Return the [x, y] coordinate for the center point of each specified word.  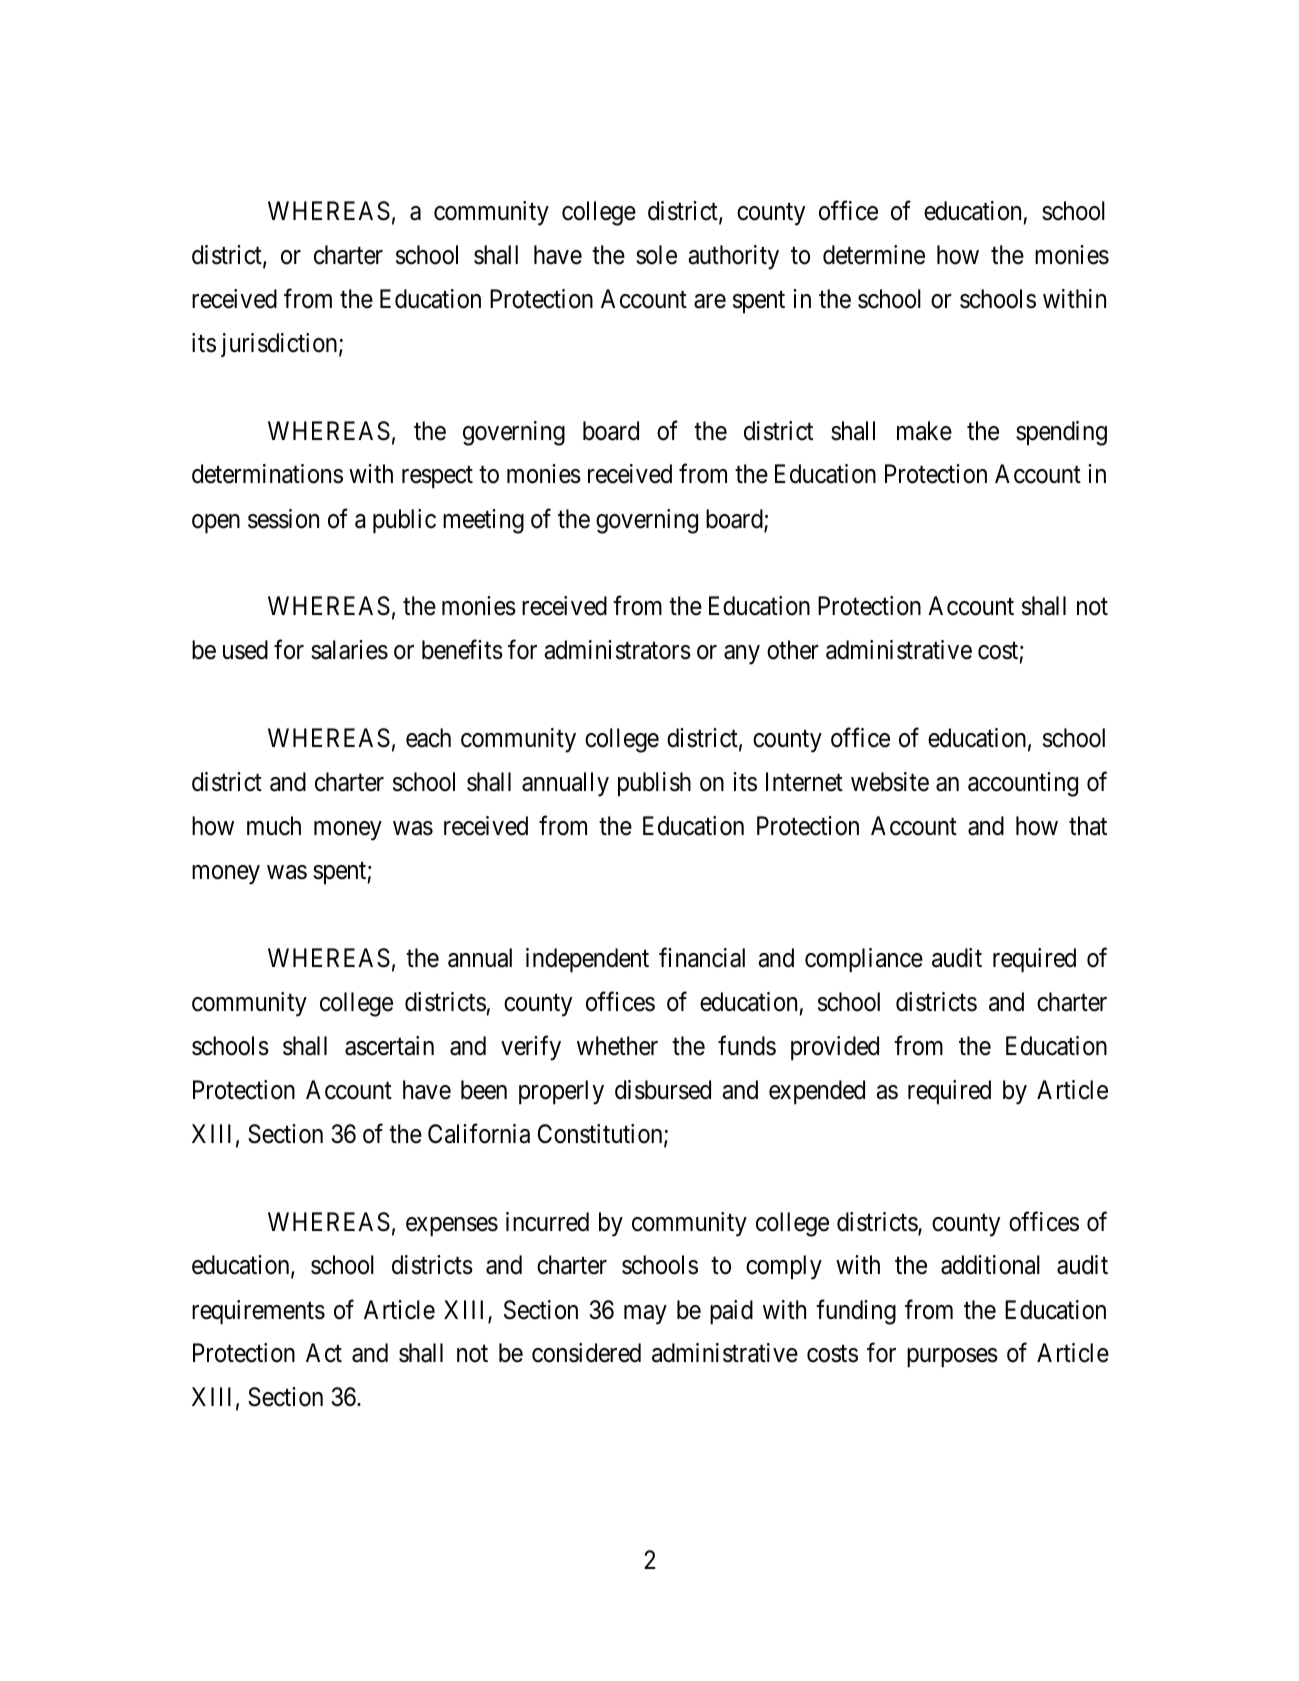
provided [835, 1048]
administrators [618, 650]
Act [324, 1353]
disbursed [663, 1090]
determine [874, 255]
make [924, 431]
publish [654, 784]
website [890, 782]
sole [656, 255]
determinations [267, 474]
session [283, 519]
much [274, 826]
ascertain [389, 1046]
